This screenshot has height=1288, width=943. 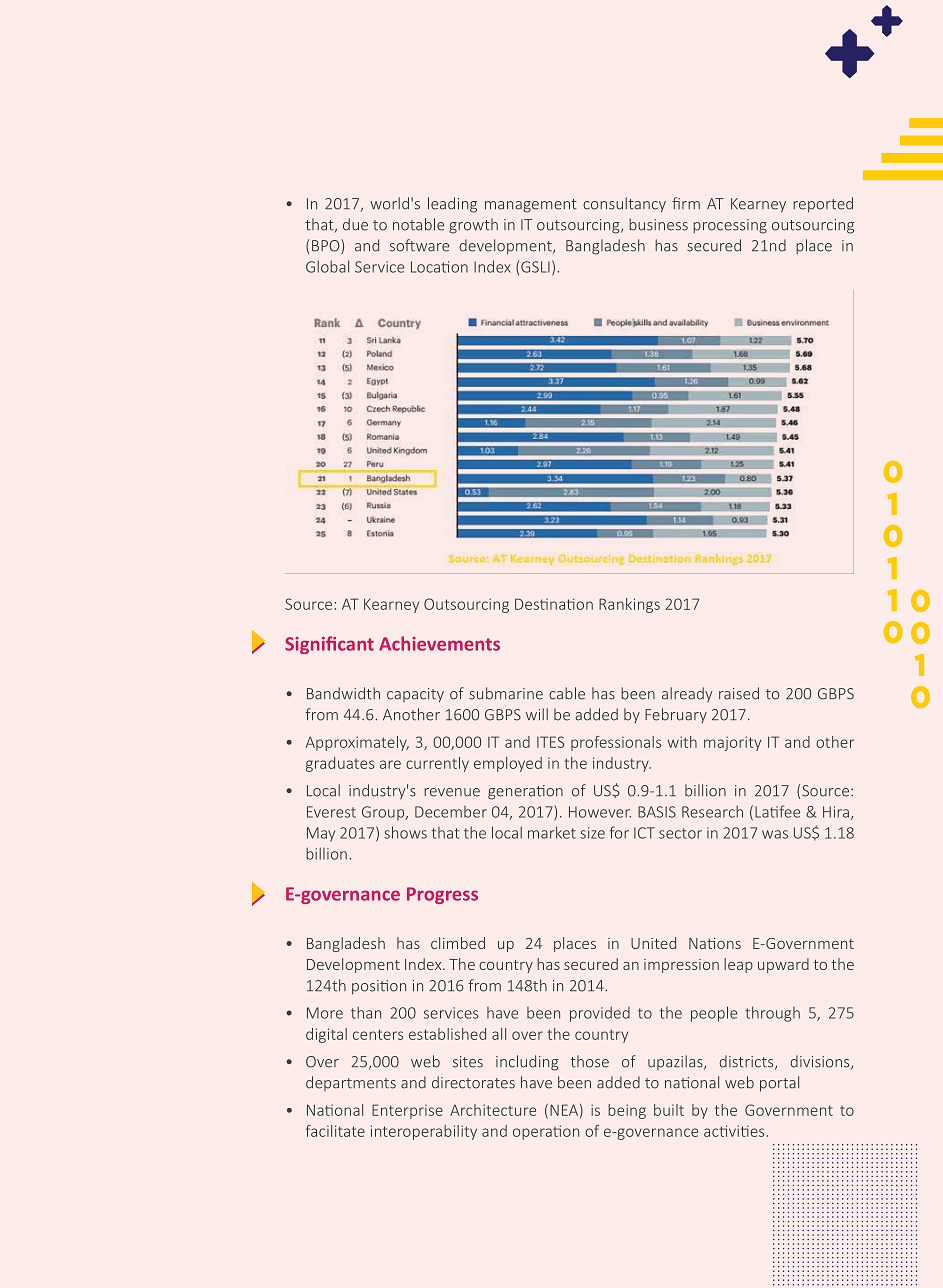 What do you see at coordinates (739, 693) in the screenshot?
I see `raised` at bounding box center [739, 693].
